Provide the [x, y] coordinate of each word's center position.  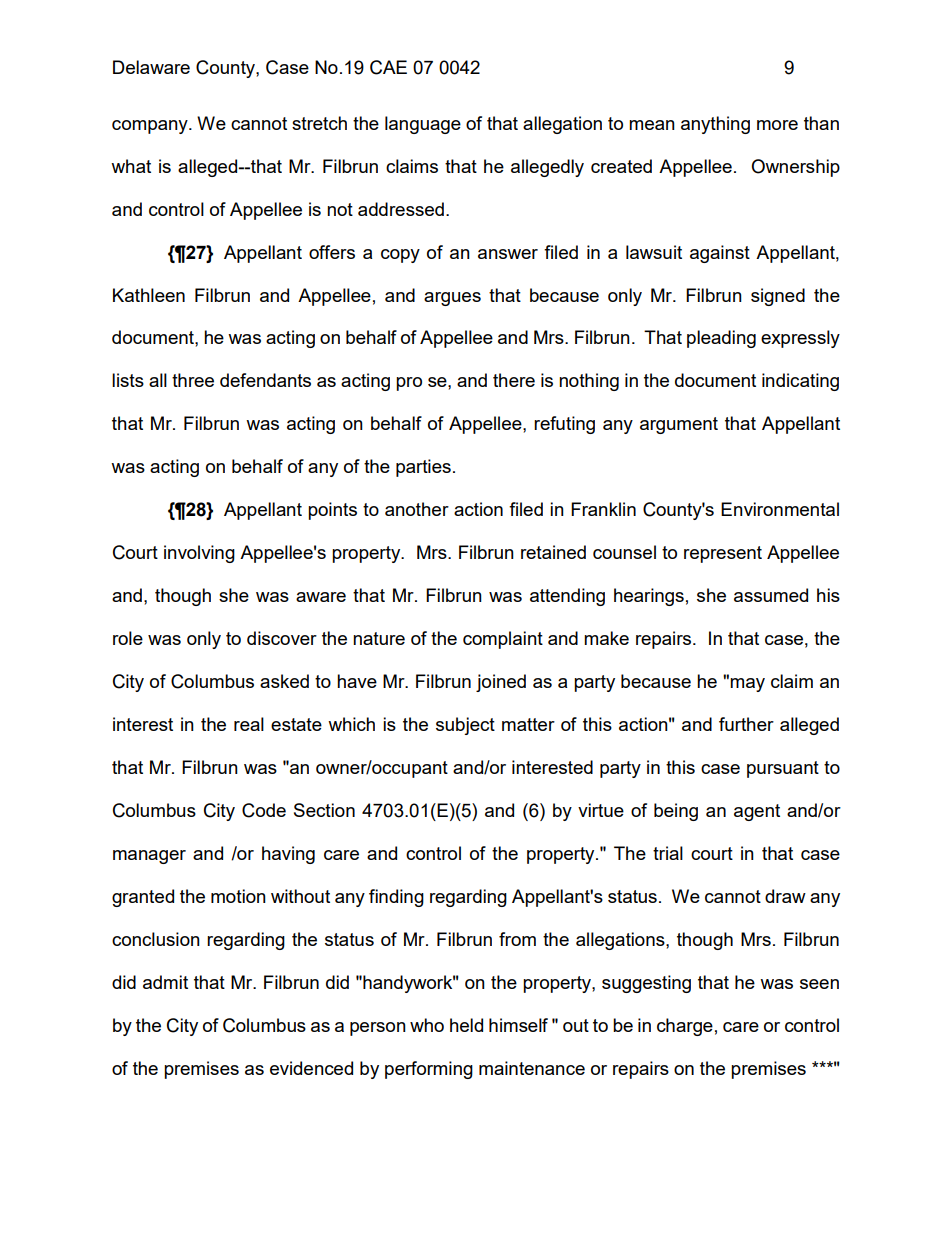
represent [723, 554]
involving [199, 554]
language [423, 125]
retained [553, 552]
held [466, 1025]
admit [165, 982]
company [151, 127]
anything [715, 125]
